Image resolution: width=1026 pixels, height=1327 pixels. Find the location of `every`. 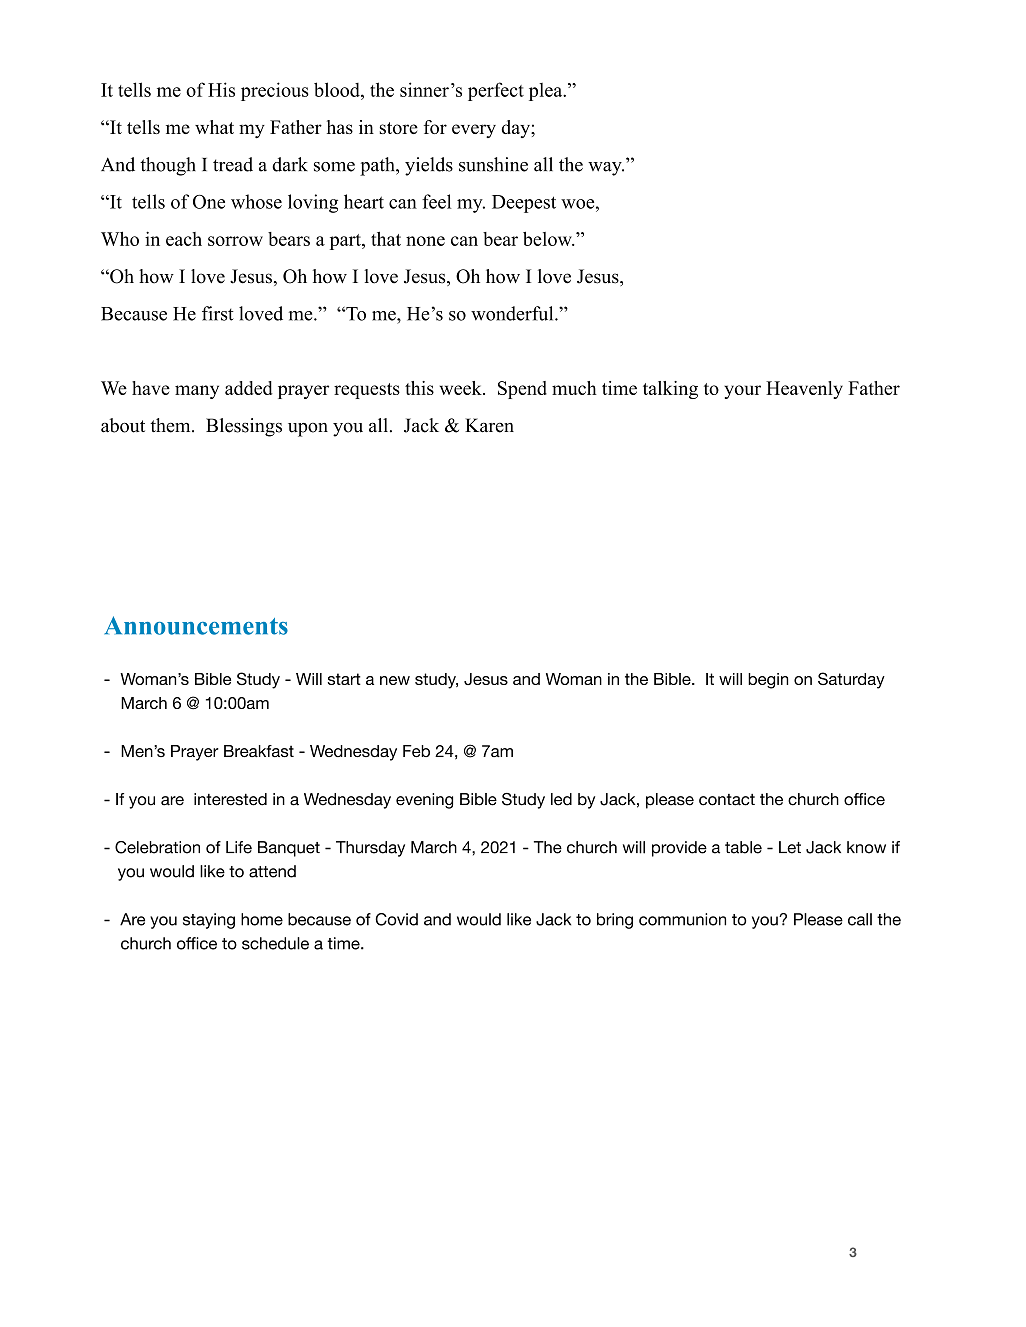

every is located at coordinates (474, 131).
